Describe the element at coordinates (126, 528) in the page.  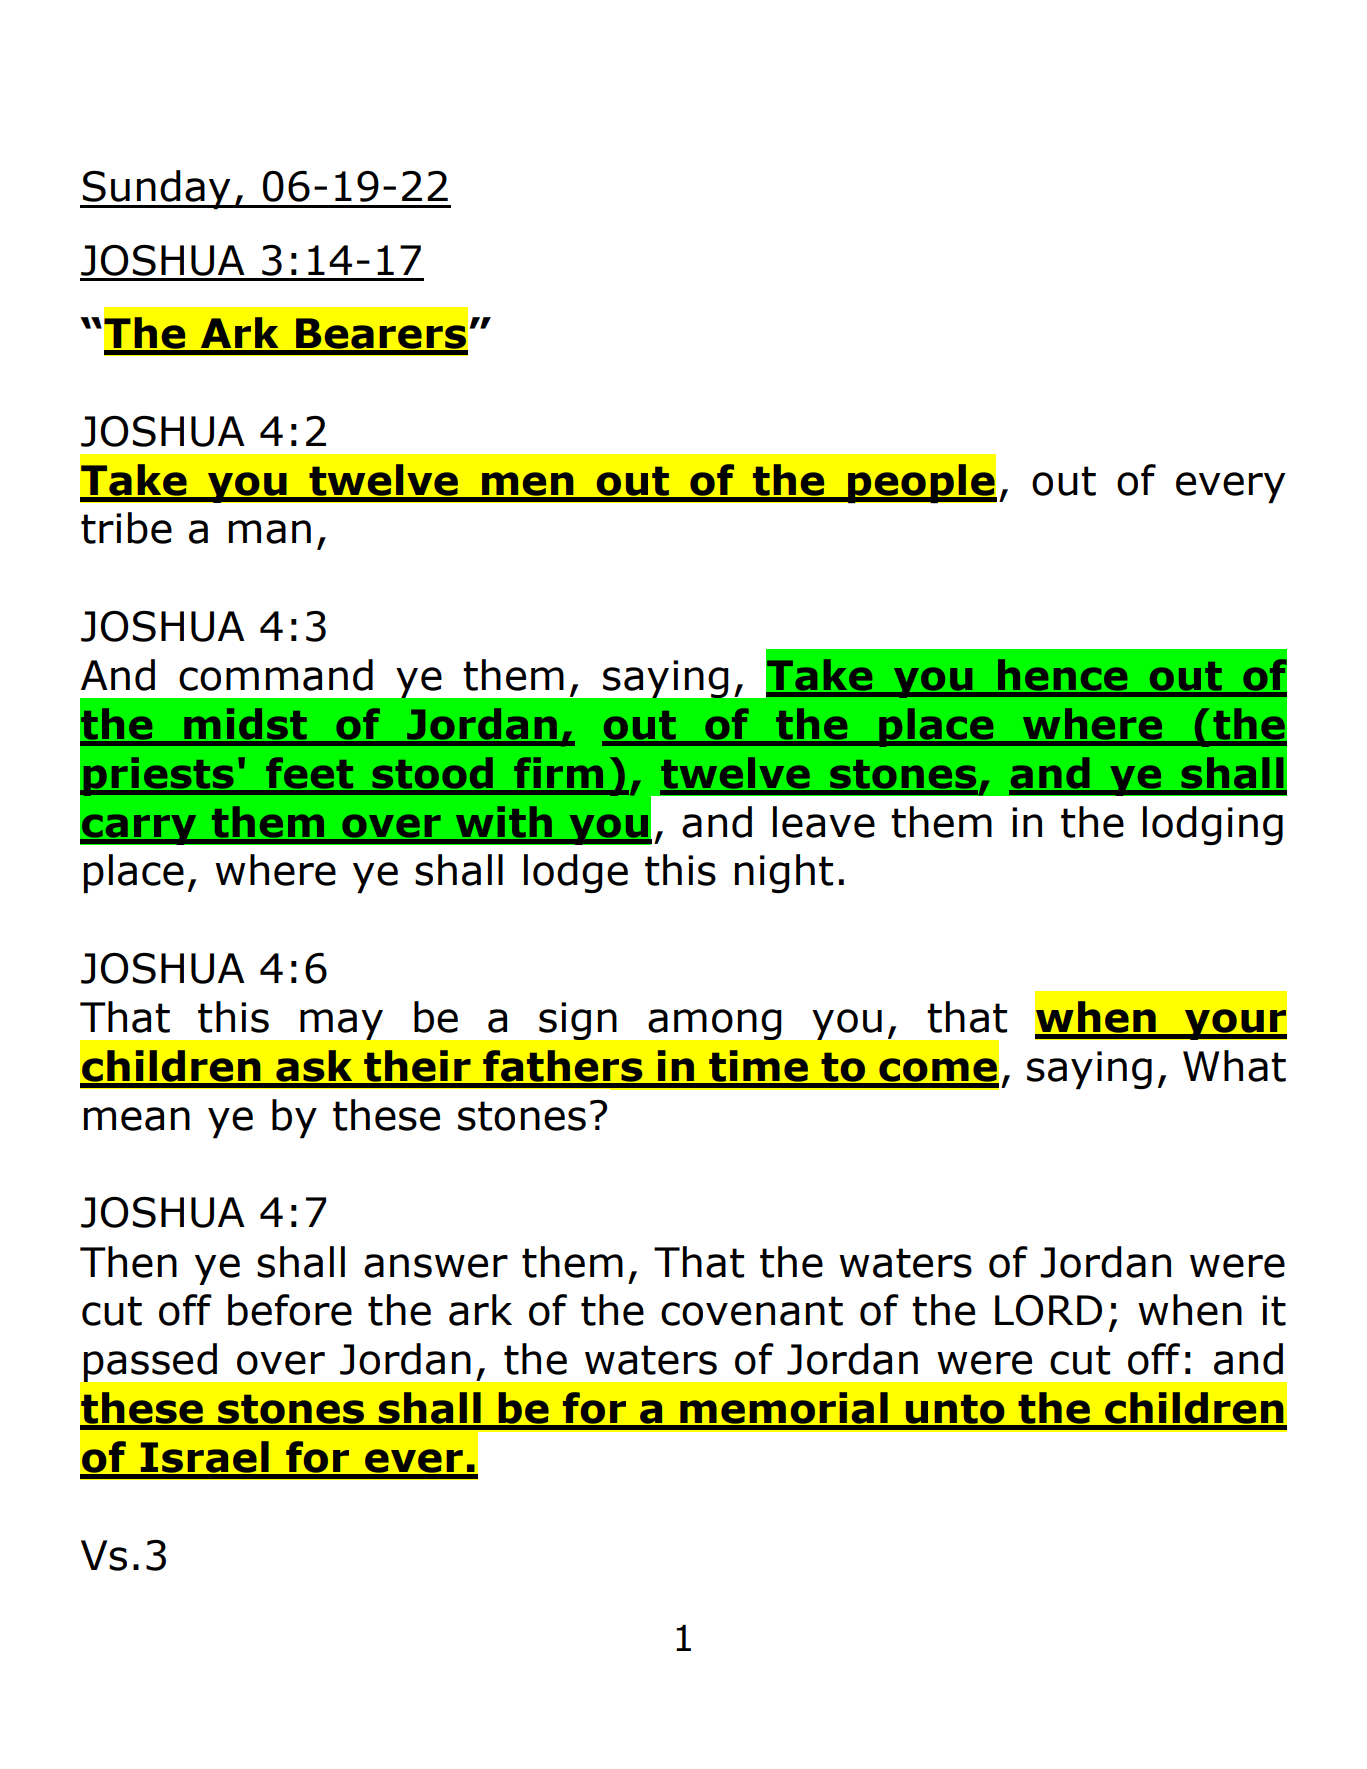
I see `tribe` at that location.
